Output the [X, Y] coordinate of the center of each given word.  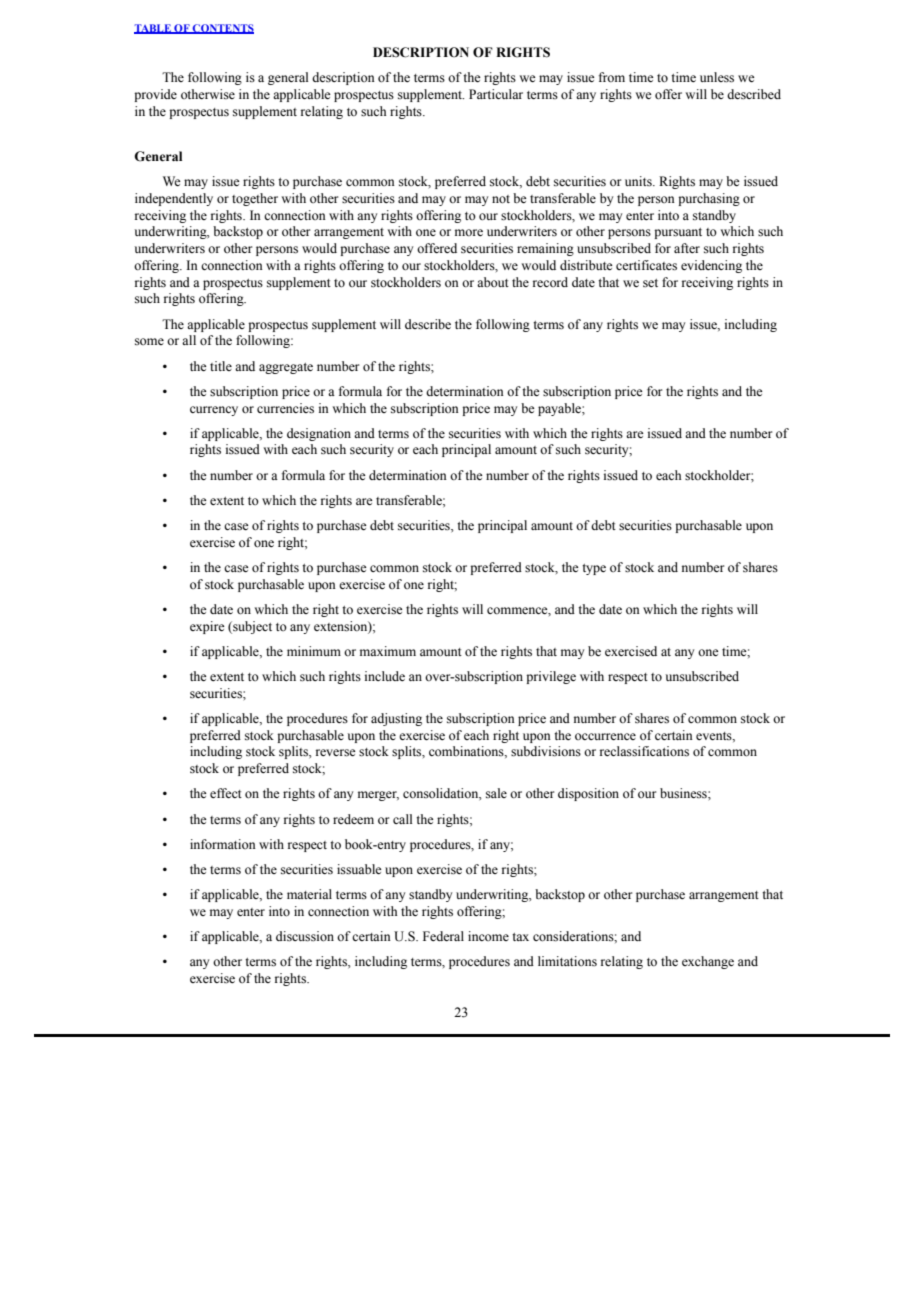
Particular [496, 94]
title [221, 366]
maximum [388, 651]
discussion [305, 936]
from [612, 77]
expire [207, 627]
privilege [551, 677]
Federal [443, 936]
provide [155, 95]
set [650, 283]
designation [319, 434]
